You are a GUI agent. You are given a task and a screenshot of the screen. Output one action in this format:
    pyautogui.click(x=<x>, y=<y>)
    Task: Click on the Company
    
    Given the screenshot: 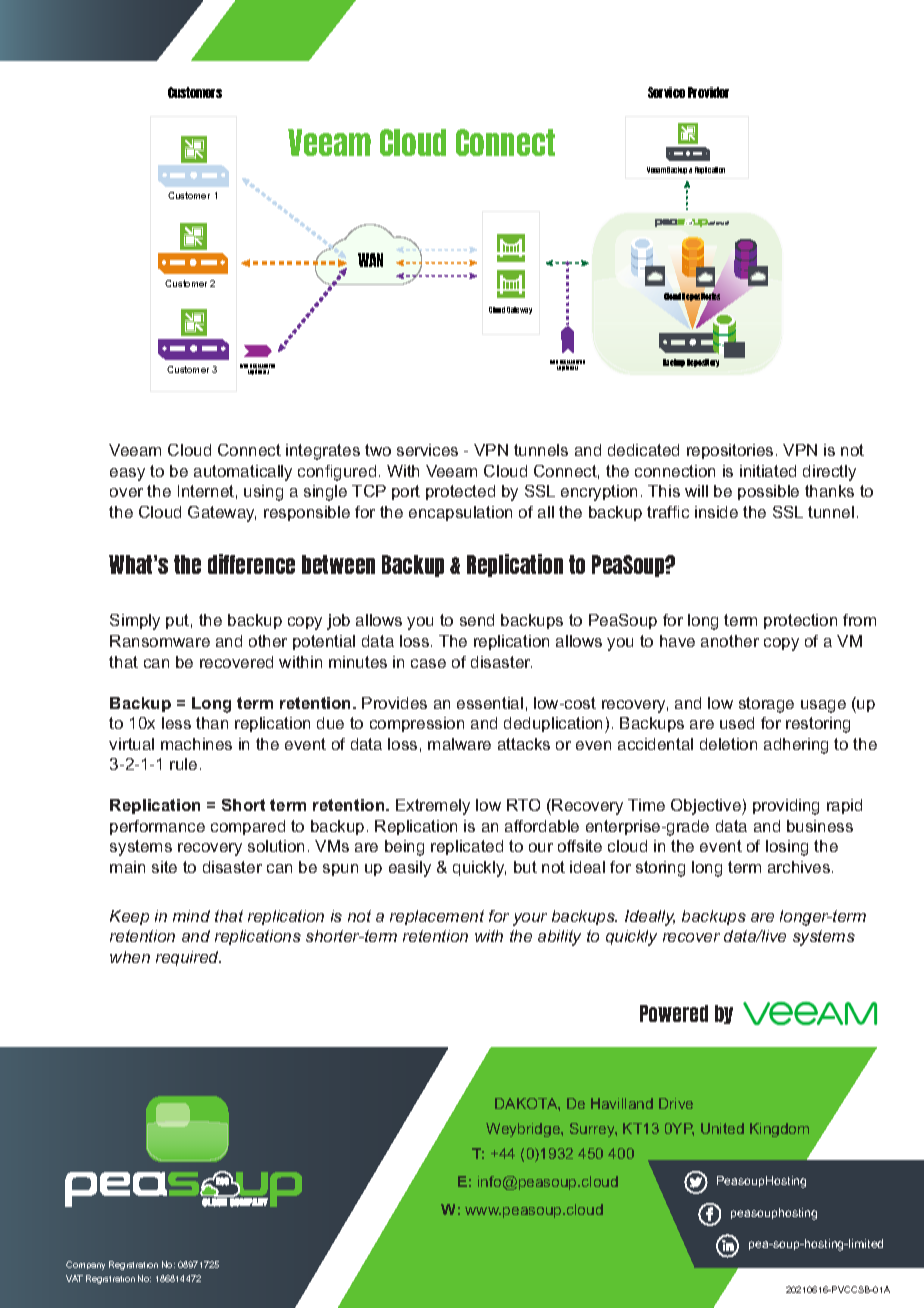 What is the action you would take?
    pyautogui.click(x=85, y=1265)
